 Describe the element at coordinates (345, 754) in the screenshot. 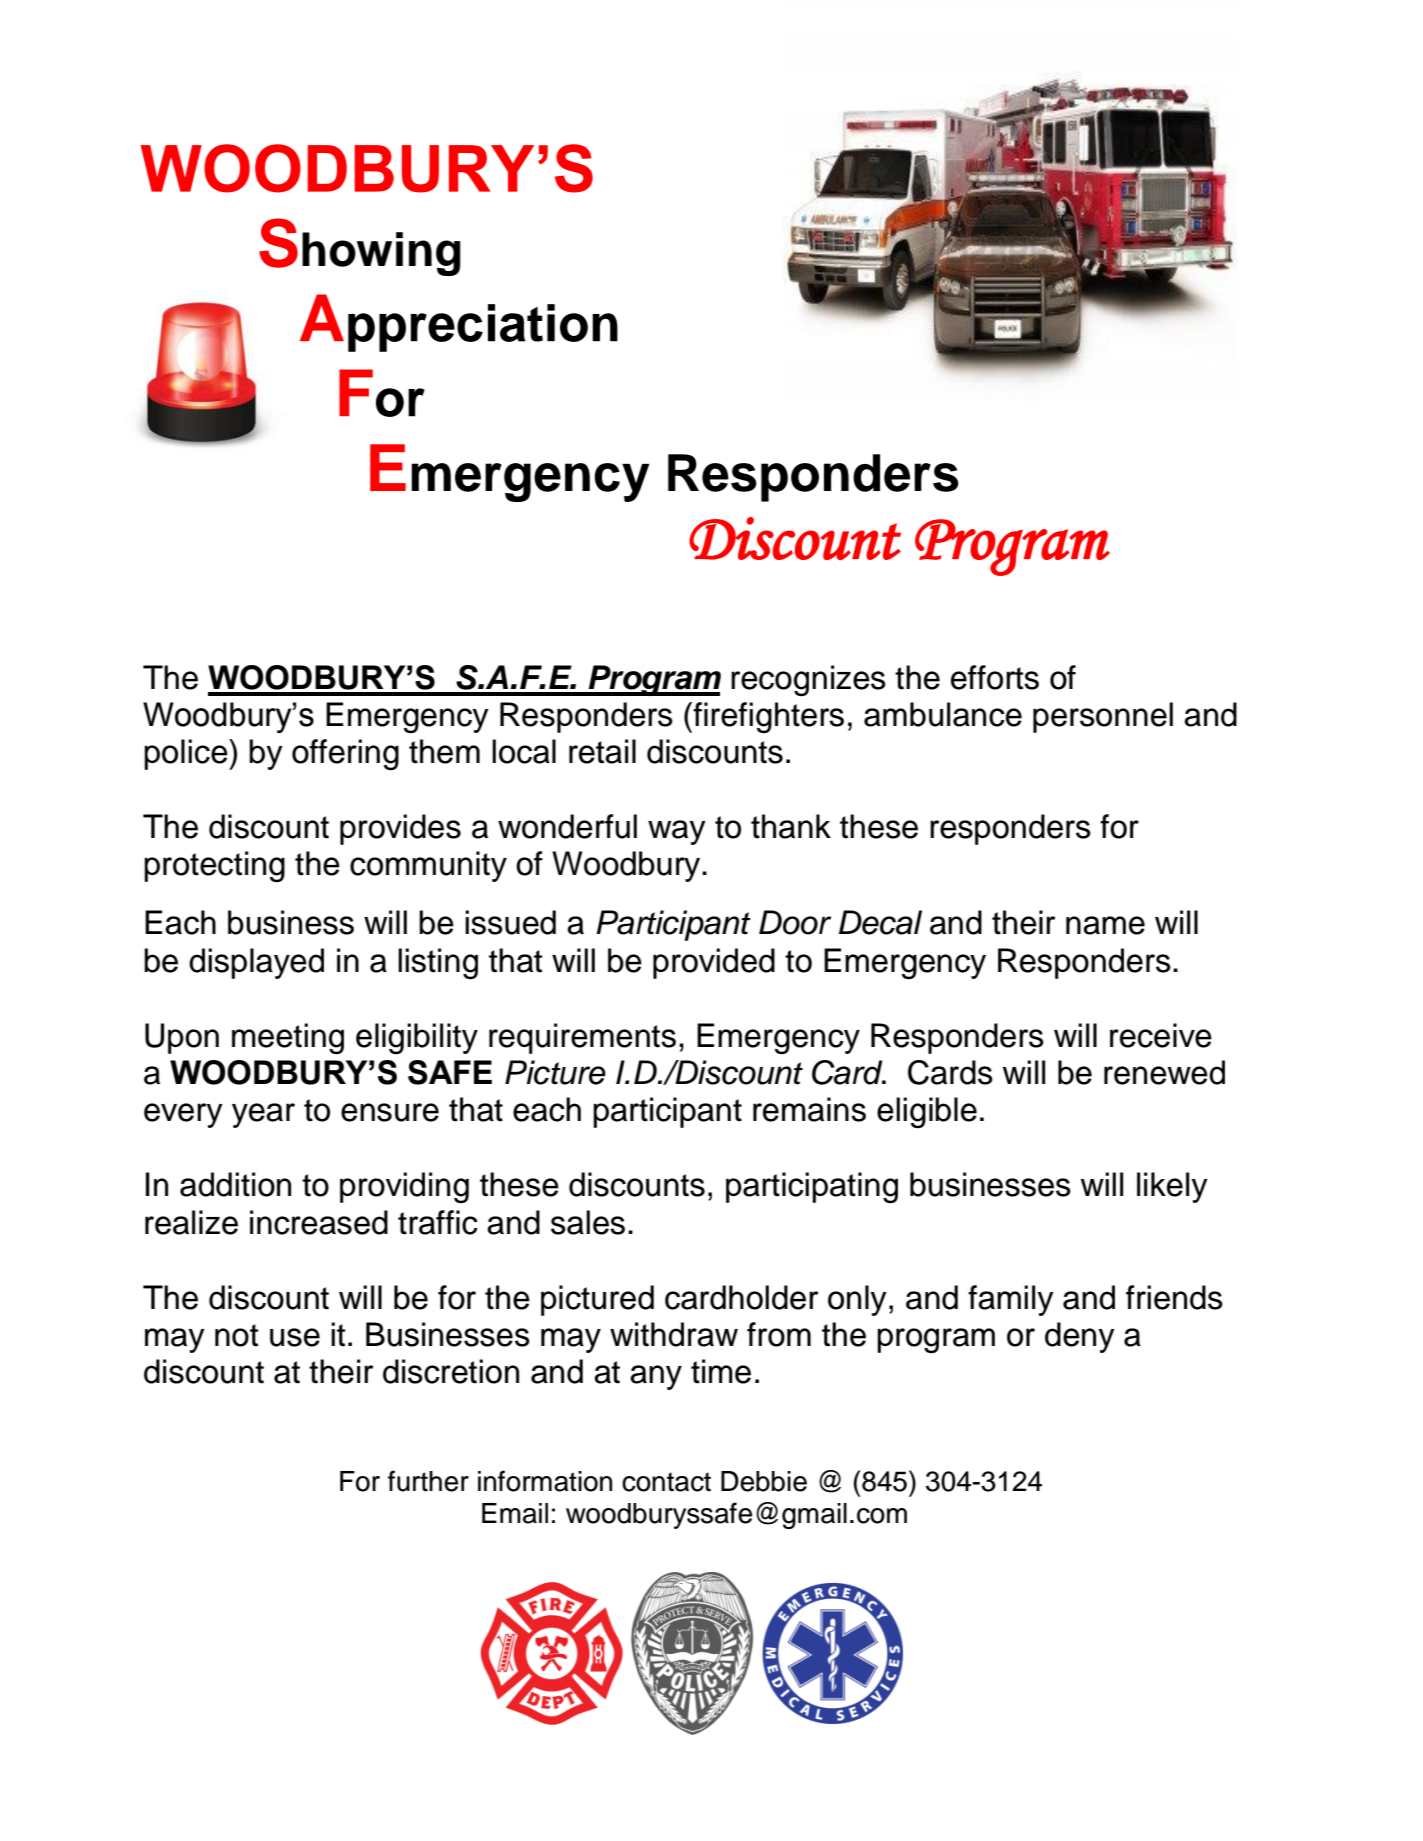

I see `offering` at that location.
